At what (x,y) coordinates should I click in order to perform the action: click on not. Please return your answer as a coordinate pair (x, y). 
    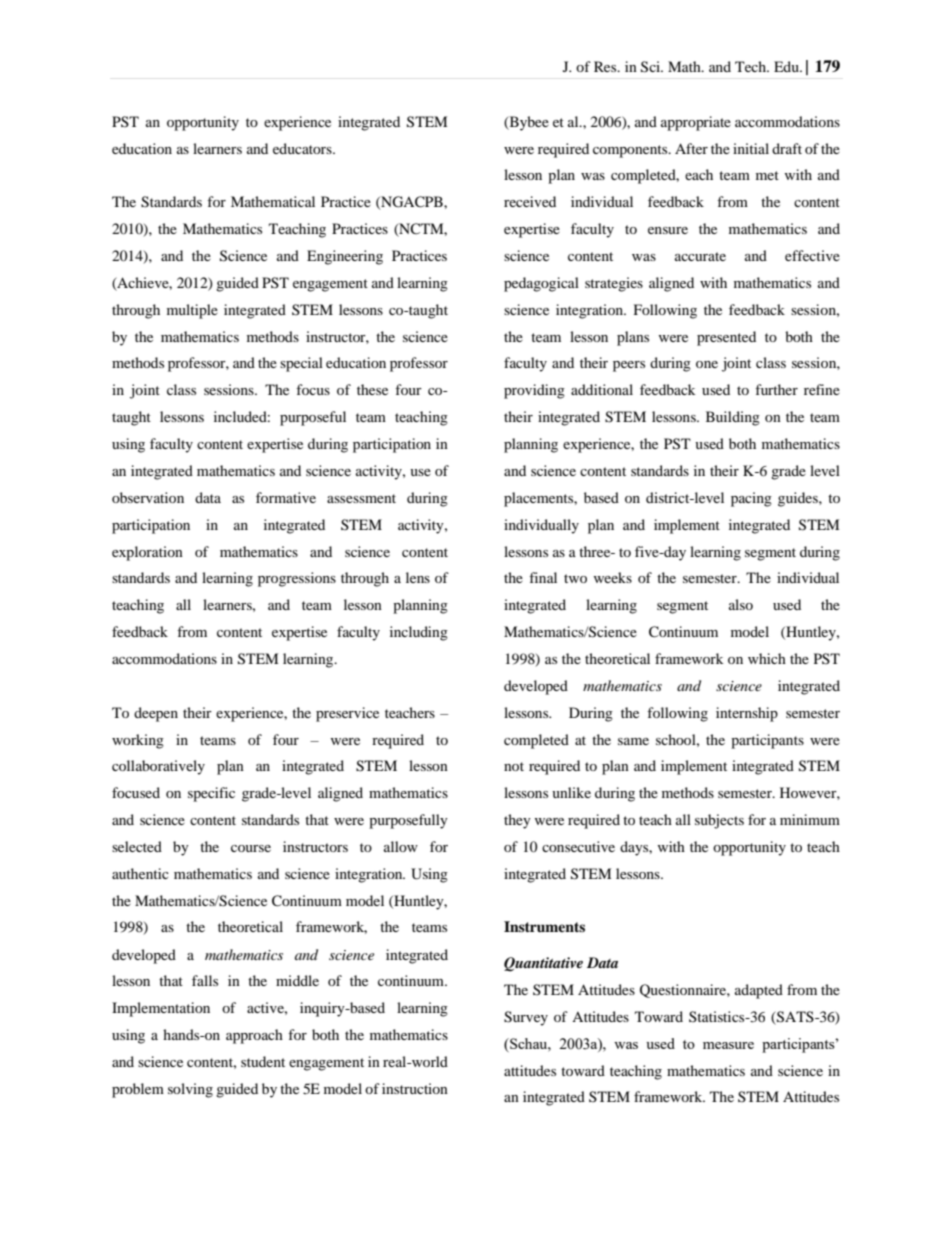
    Looking at the image, I should click on (514, 766).
